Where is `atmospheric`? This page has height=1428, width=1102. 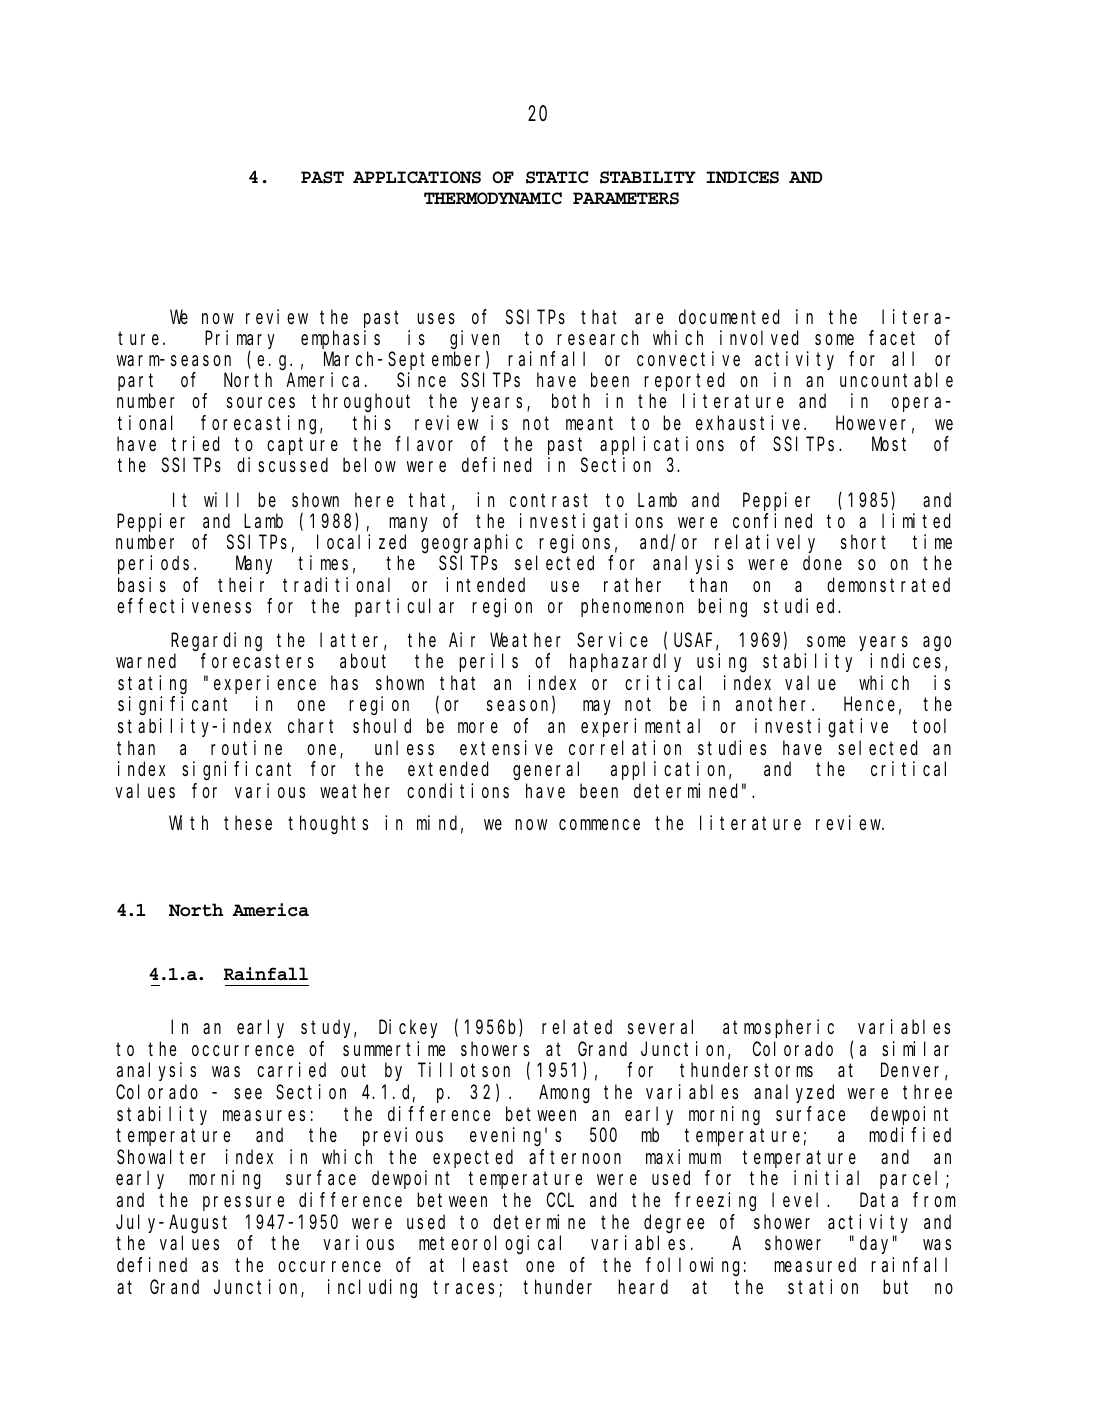
atmospheric is located at coordinates (778, 1028).
